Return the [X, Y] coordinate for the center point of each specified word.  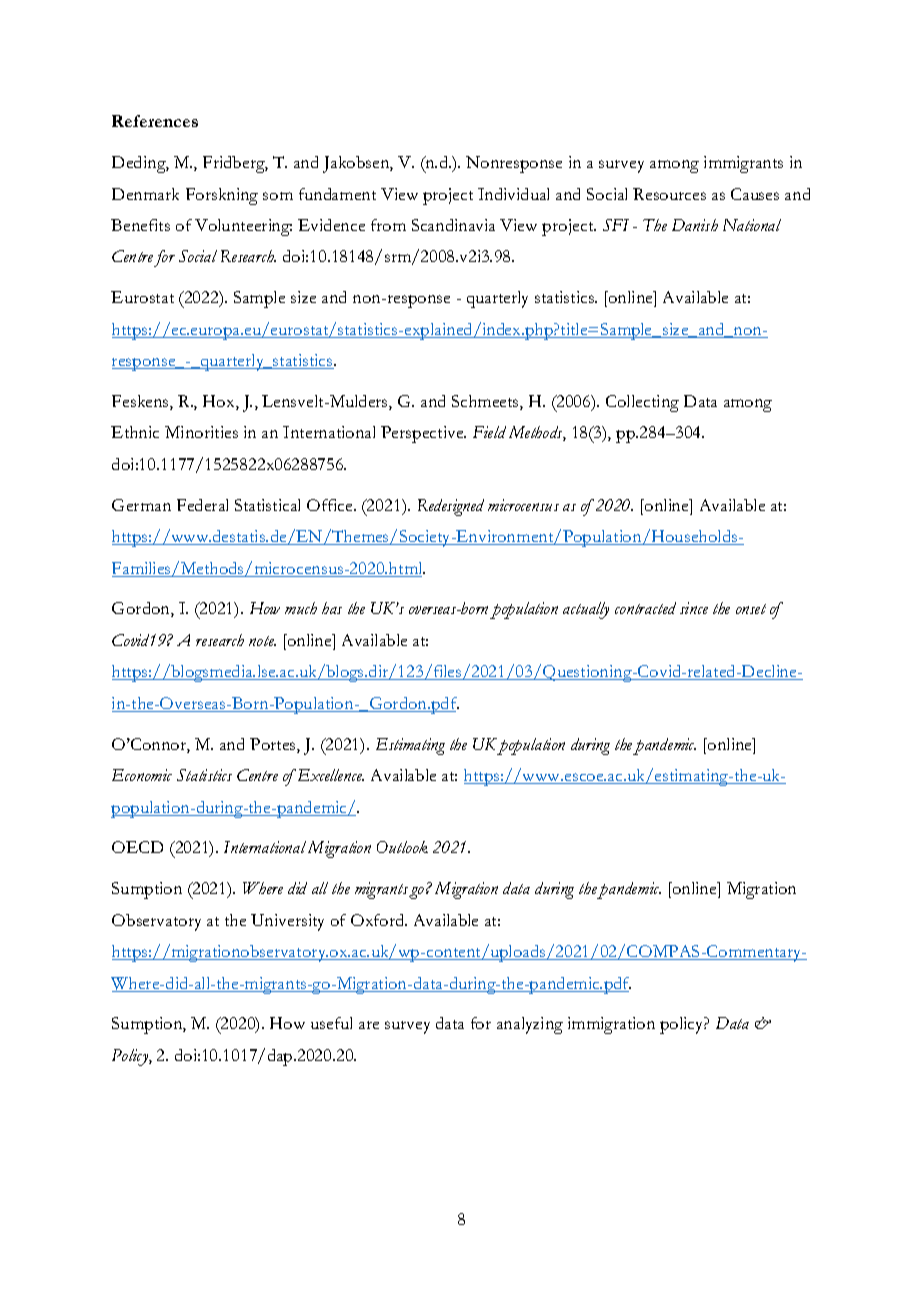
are [369, 1025]
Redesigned [451, 507]
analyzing [530, 1025]
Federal [202, 505]
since [694, 608]
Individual [513, 194]
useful [331, 1023]
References [155, 121]
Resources [669, 194]
